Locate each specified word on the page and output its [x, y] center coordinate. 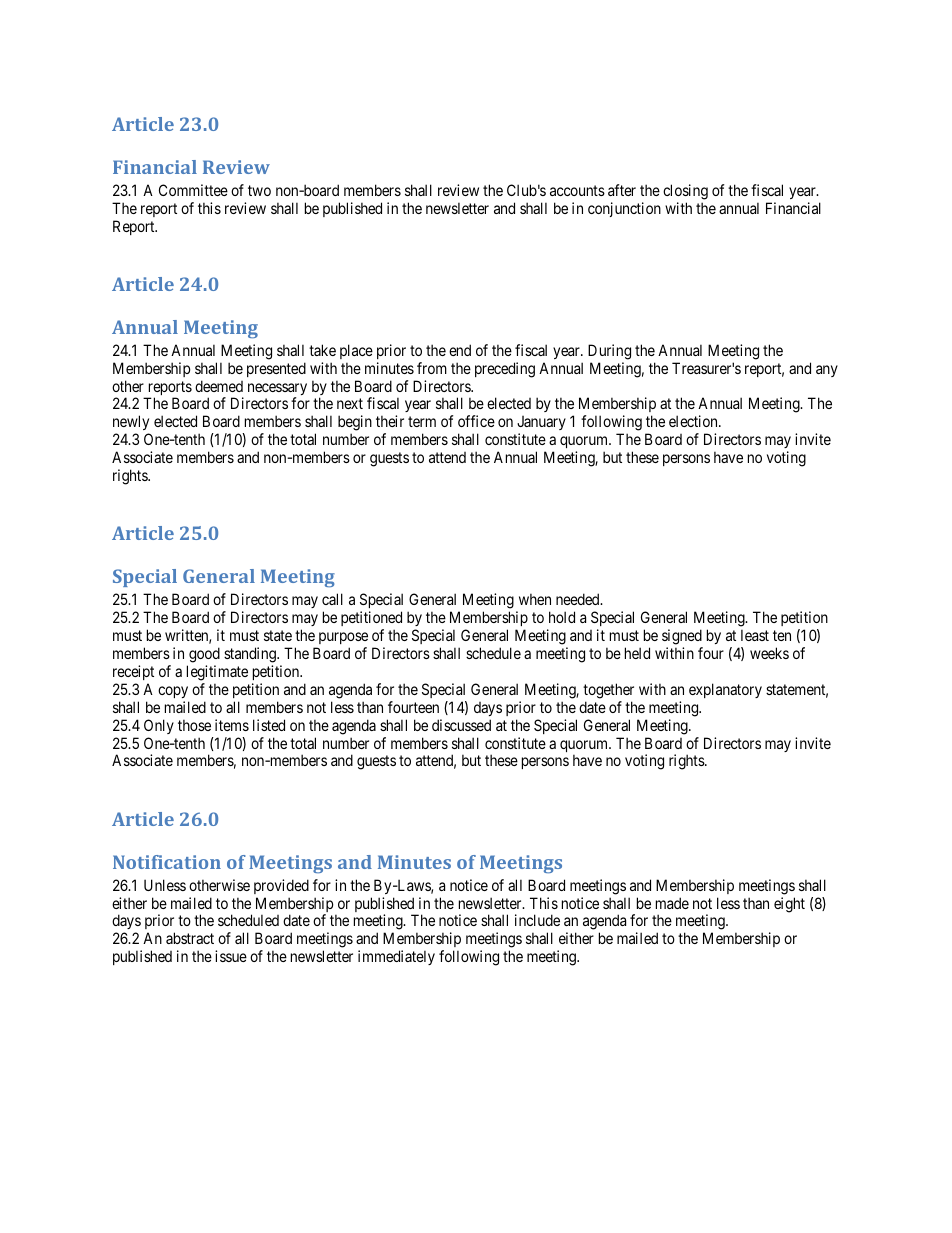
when [535, 599]
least [755, 635]
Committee [193, 190]
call [332, 599]
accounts [577, 190]
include [537, 920]
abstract [190, 938]
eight [789, 905]
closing [685, 192]
